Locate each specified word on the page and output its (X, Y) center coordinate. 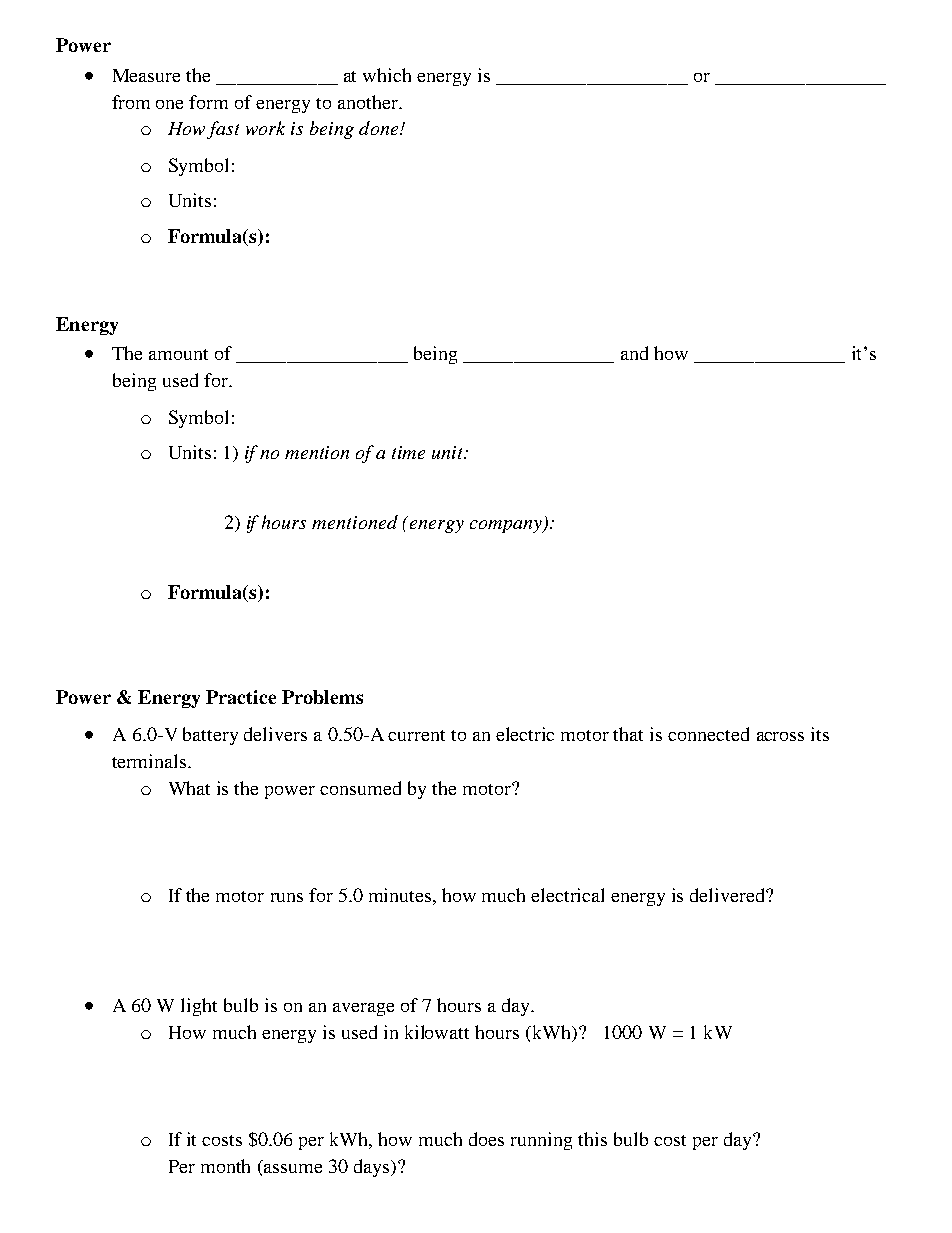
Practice (241, 697)
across (780, 736)
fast (223, 130)
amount (178, 354)
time (408, 452)
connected (708, 734)
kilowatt (437, 1032)
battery (210, 736)
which (387, 75)
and (634, 353)
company (507, 526)
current (416, 735)
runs (287, 897)
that (628, 734)
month (225, 1166)
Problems (322, 697)
